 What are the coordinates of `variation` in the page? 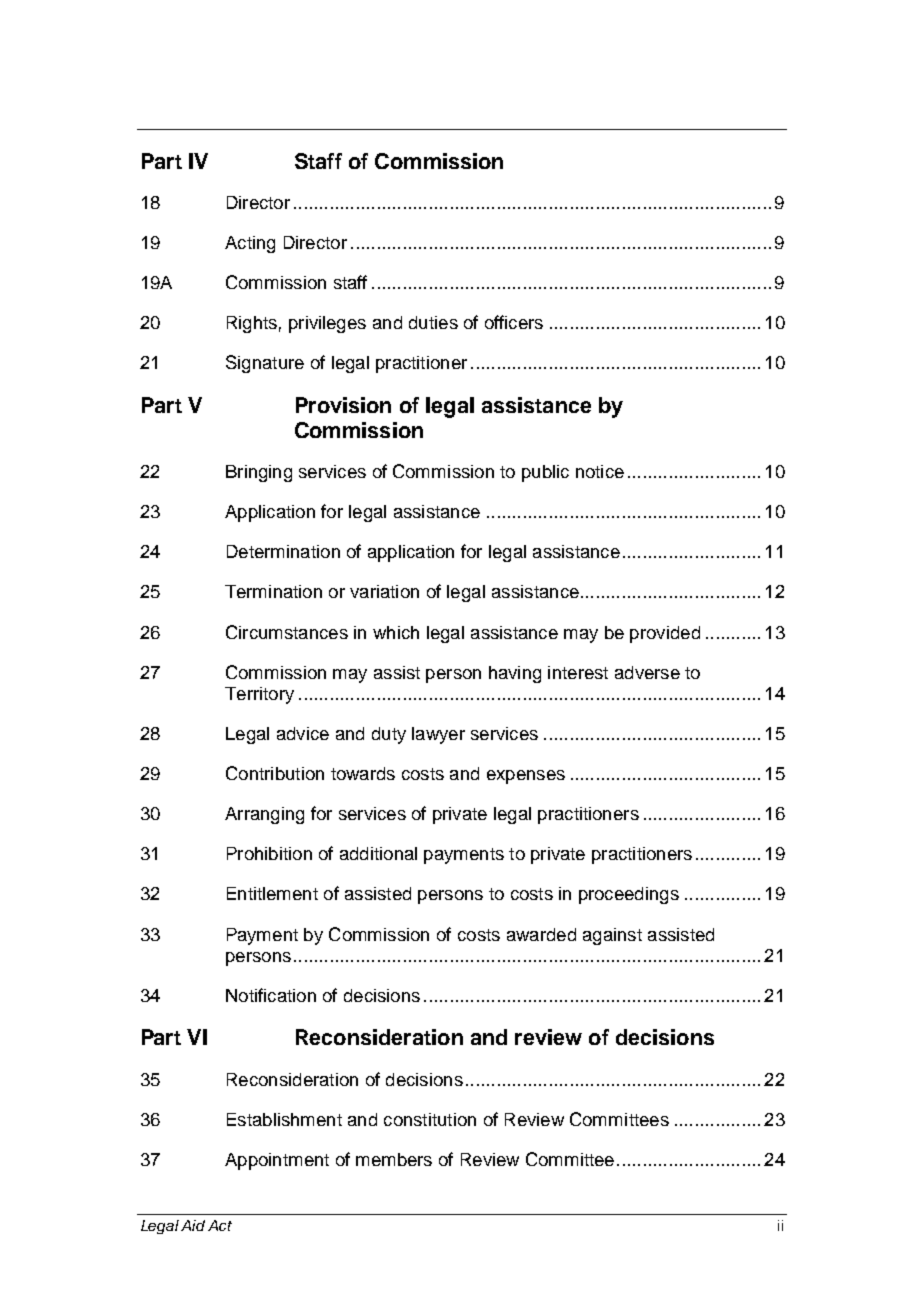 It's located at (384, 591).
